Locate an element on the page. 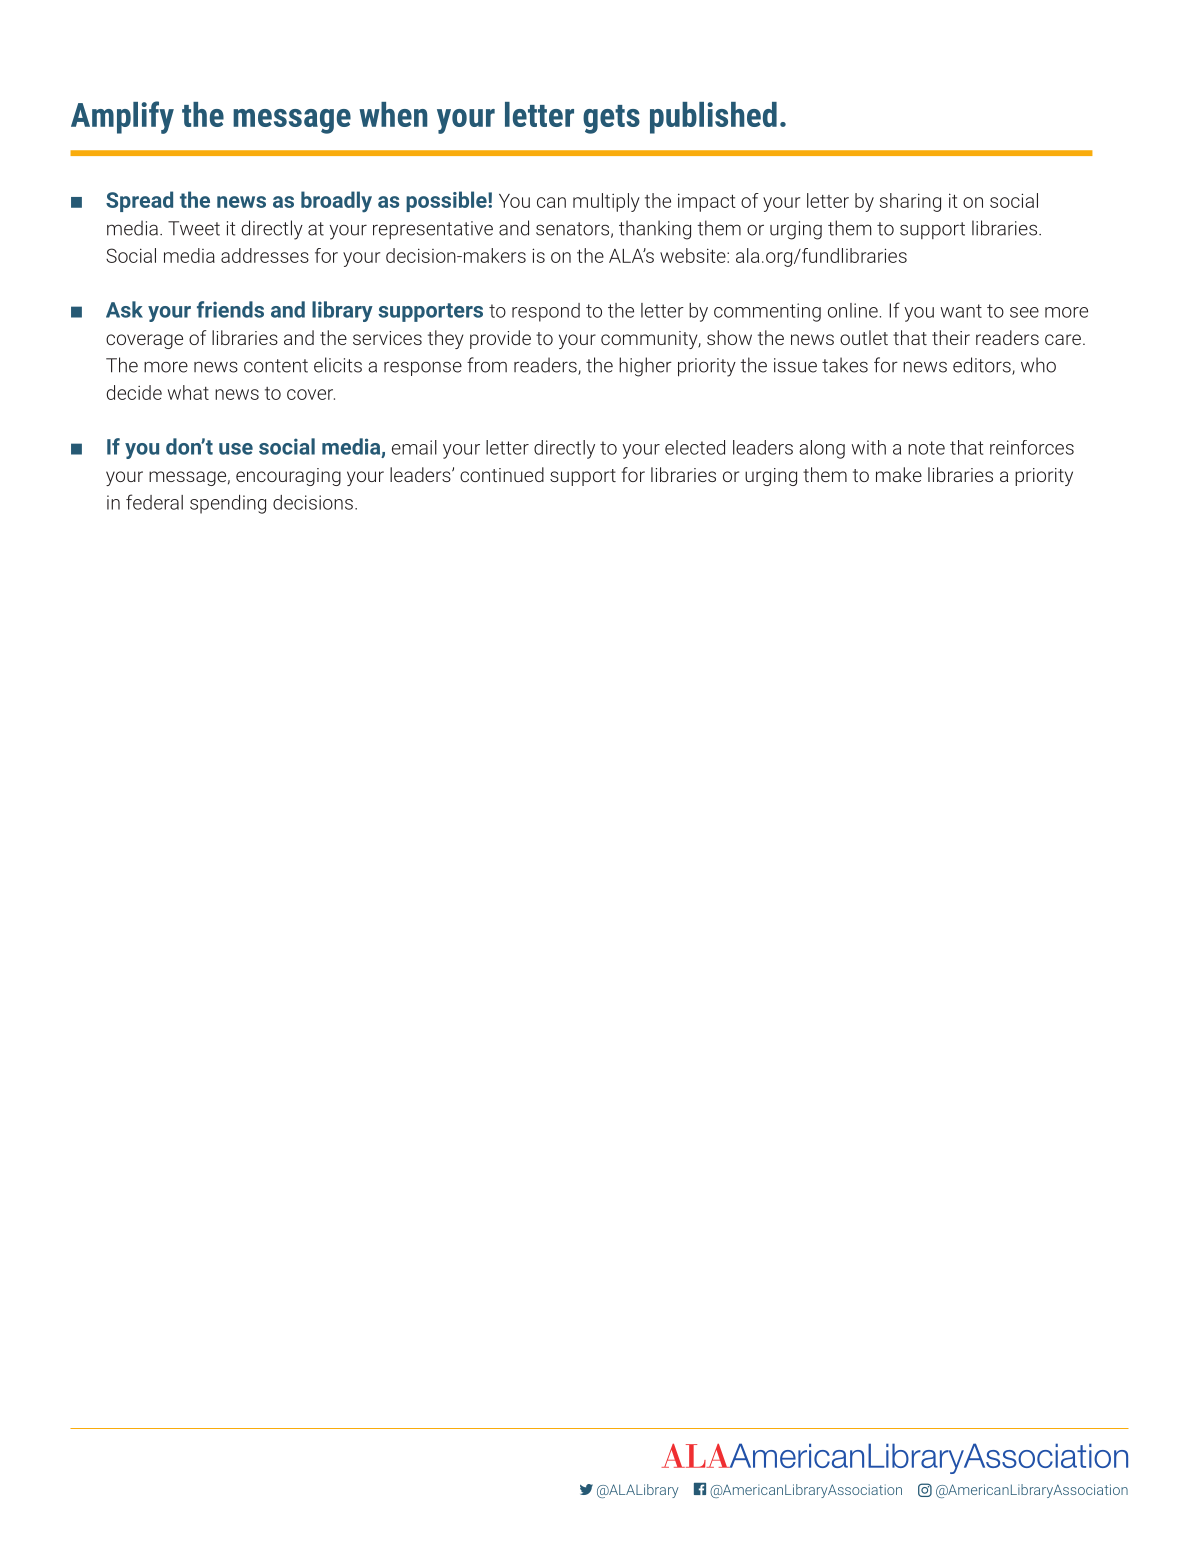 The image size is (1199, 1551). gets is located at coordinates (611, 119).
